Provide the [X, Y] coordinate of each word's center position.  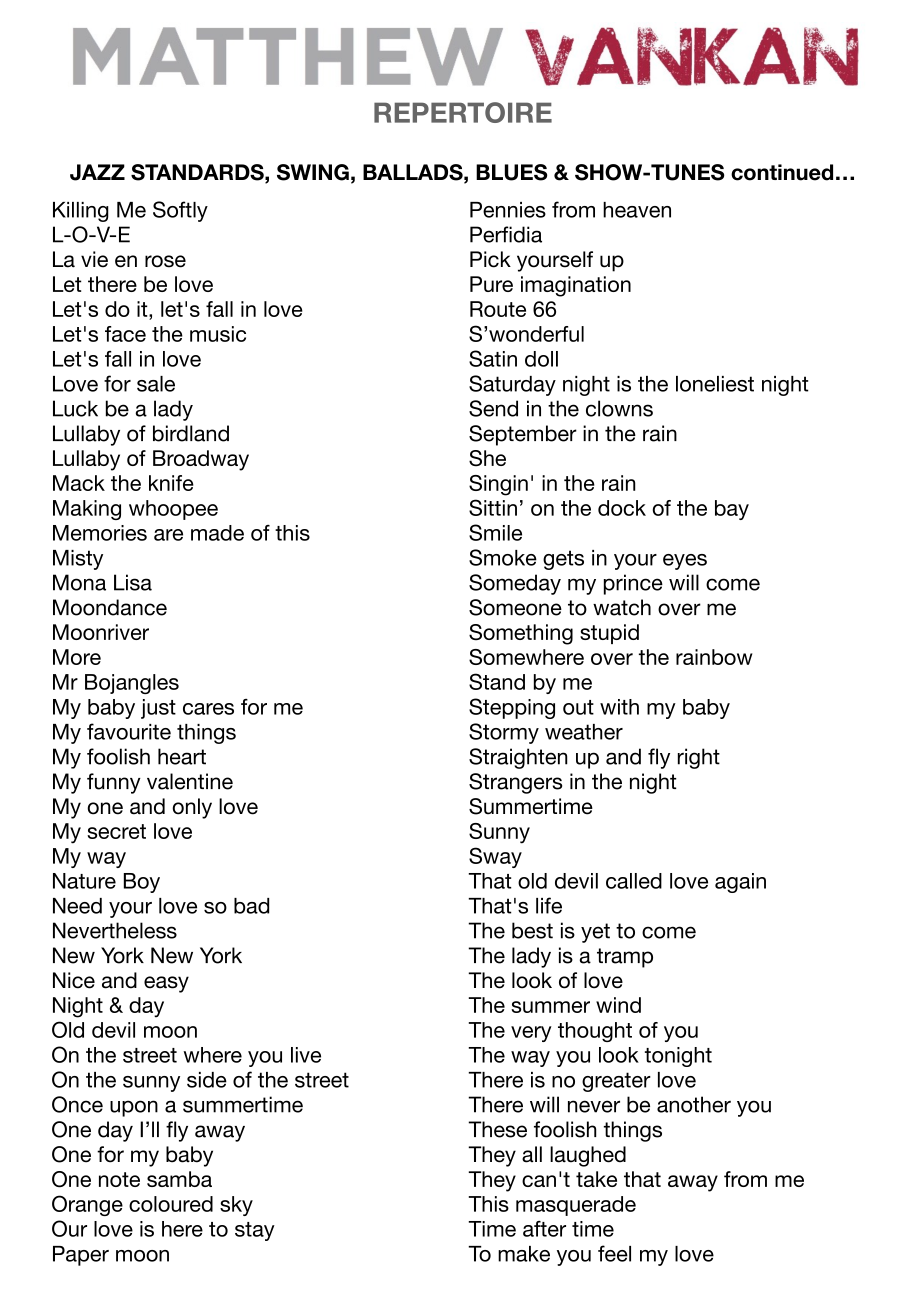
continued [782, 172]
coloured [171, 1204]
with [619, 707]
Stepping [512, 708]
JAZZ [97, 172]
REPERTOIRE [463, 112]
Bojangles [132, 684]
